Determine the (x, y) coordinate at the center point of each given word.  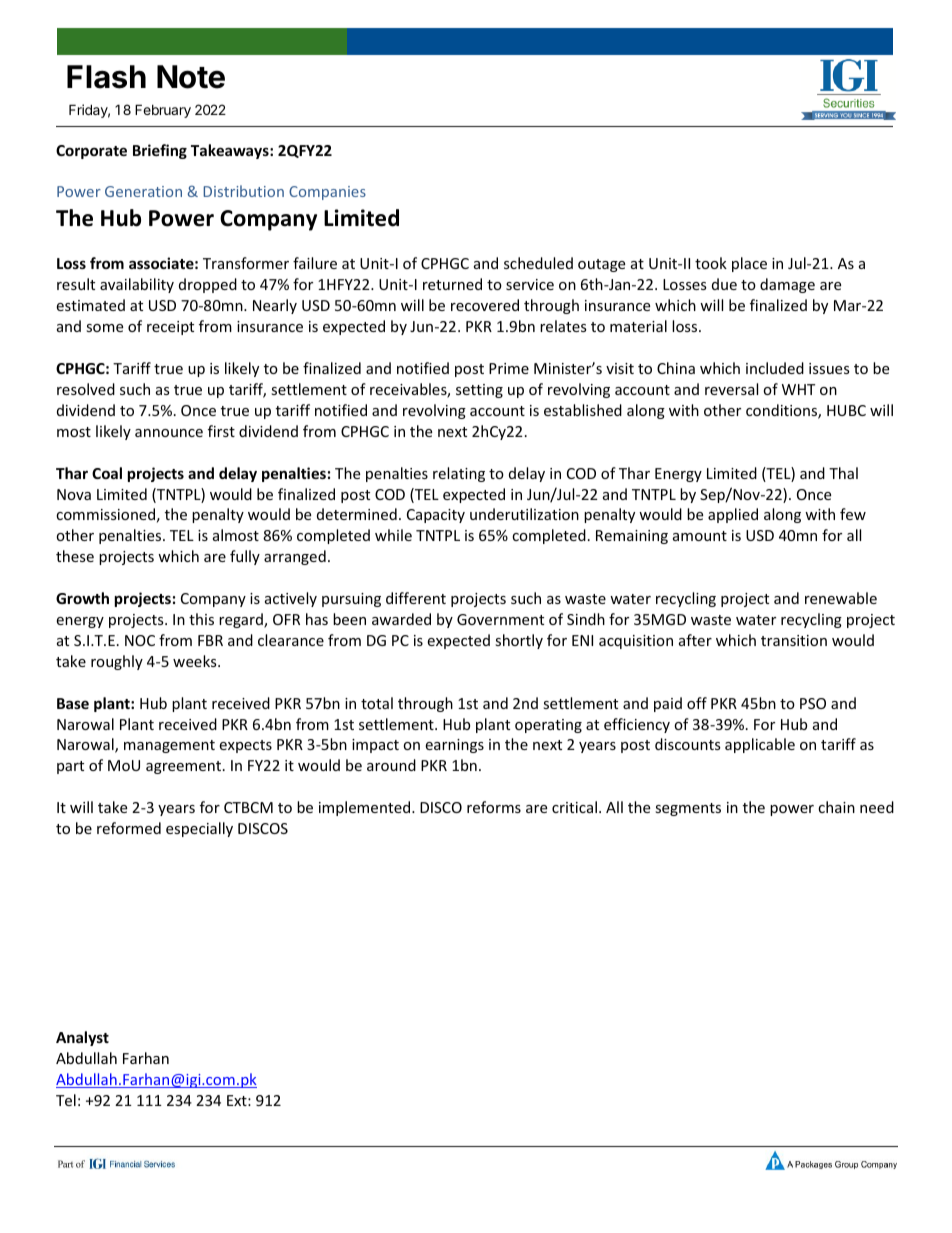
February (163, 111)
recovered (485, 305)
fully (245, 557)
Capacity (436, 516)
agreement (185, 767)
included (775, 368)
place (749, 264)
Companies (327, 193)
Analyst (82, 1038)
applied (733, 515)
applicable (760, 745)
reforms (494, 807)
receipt (170, 328)
